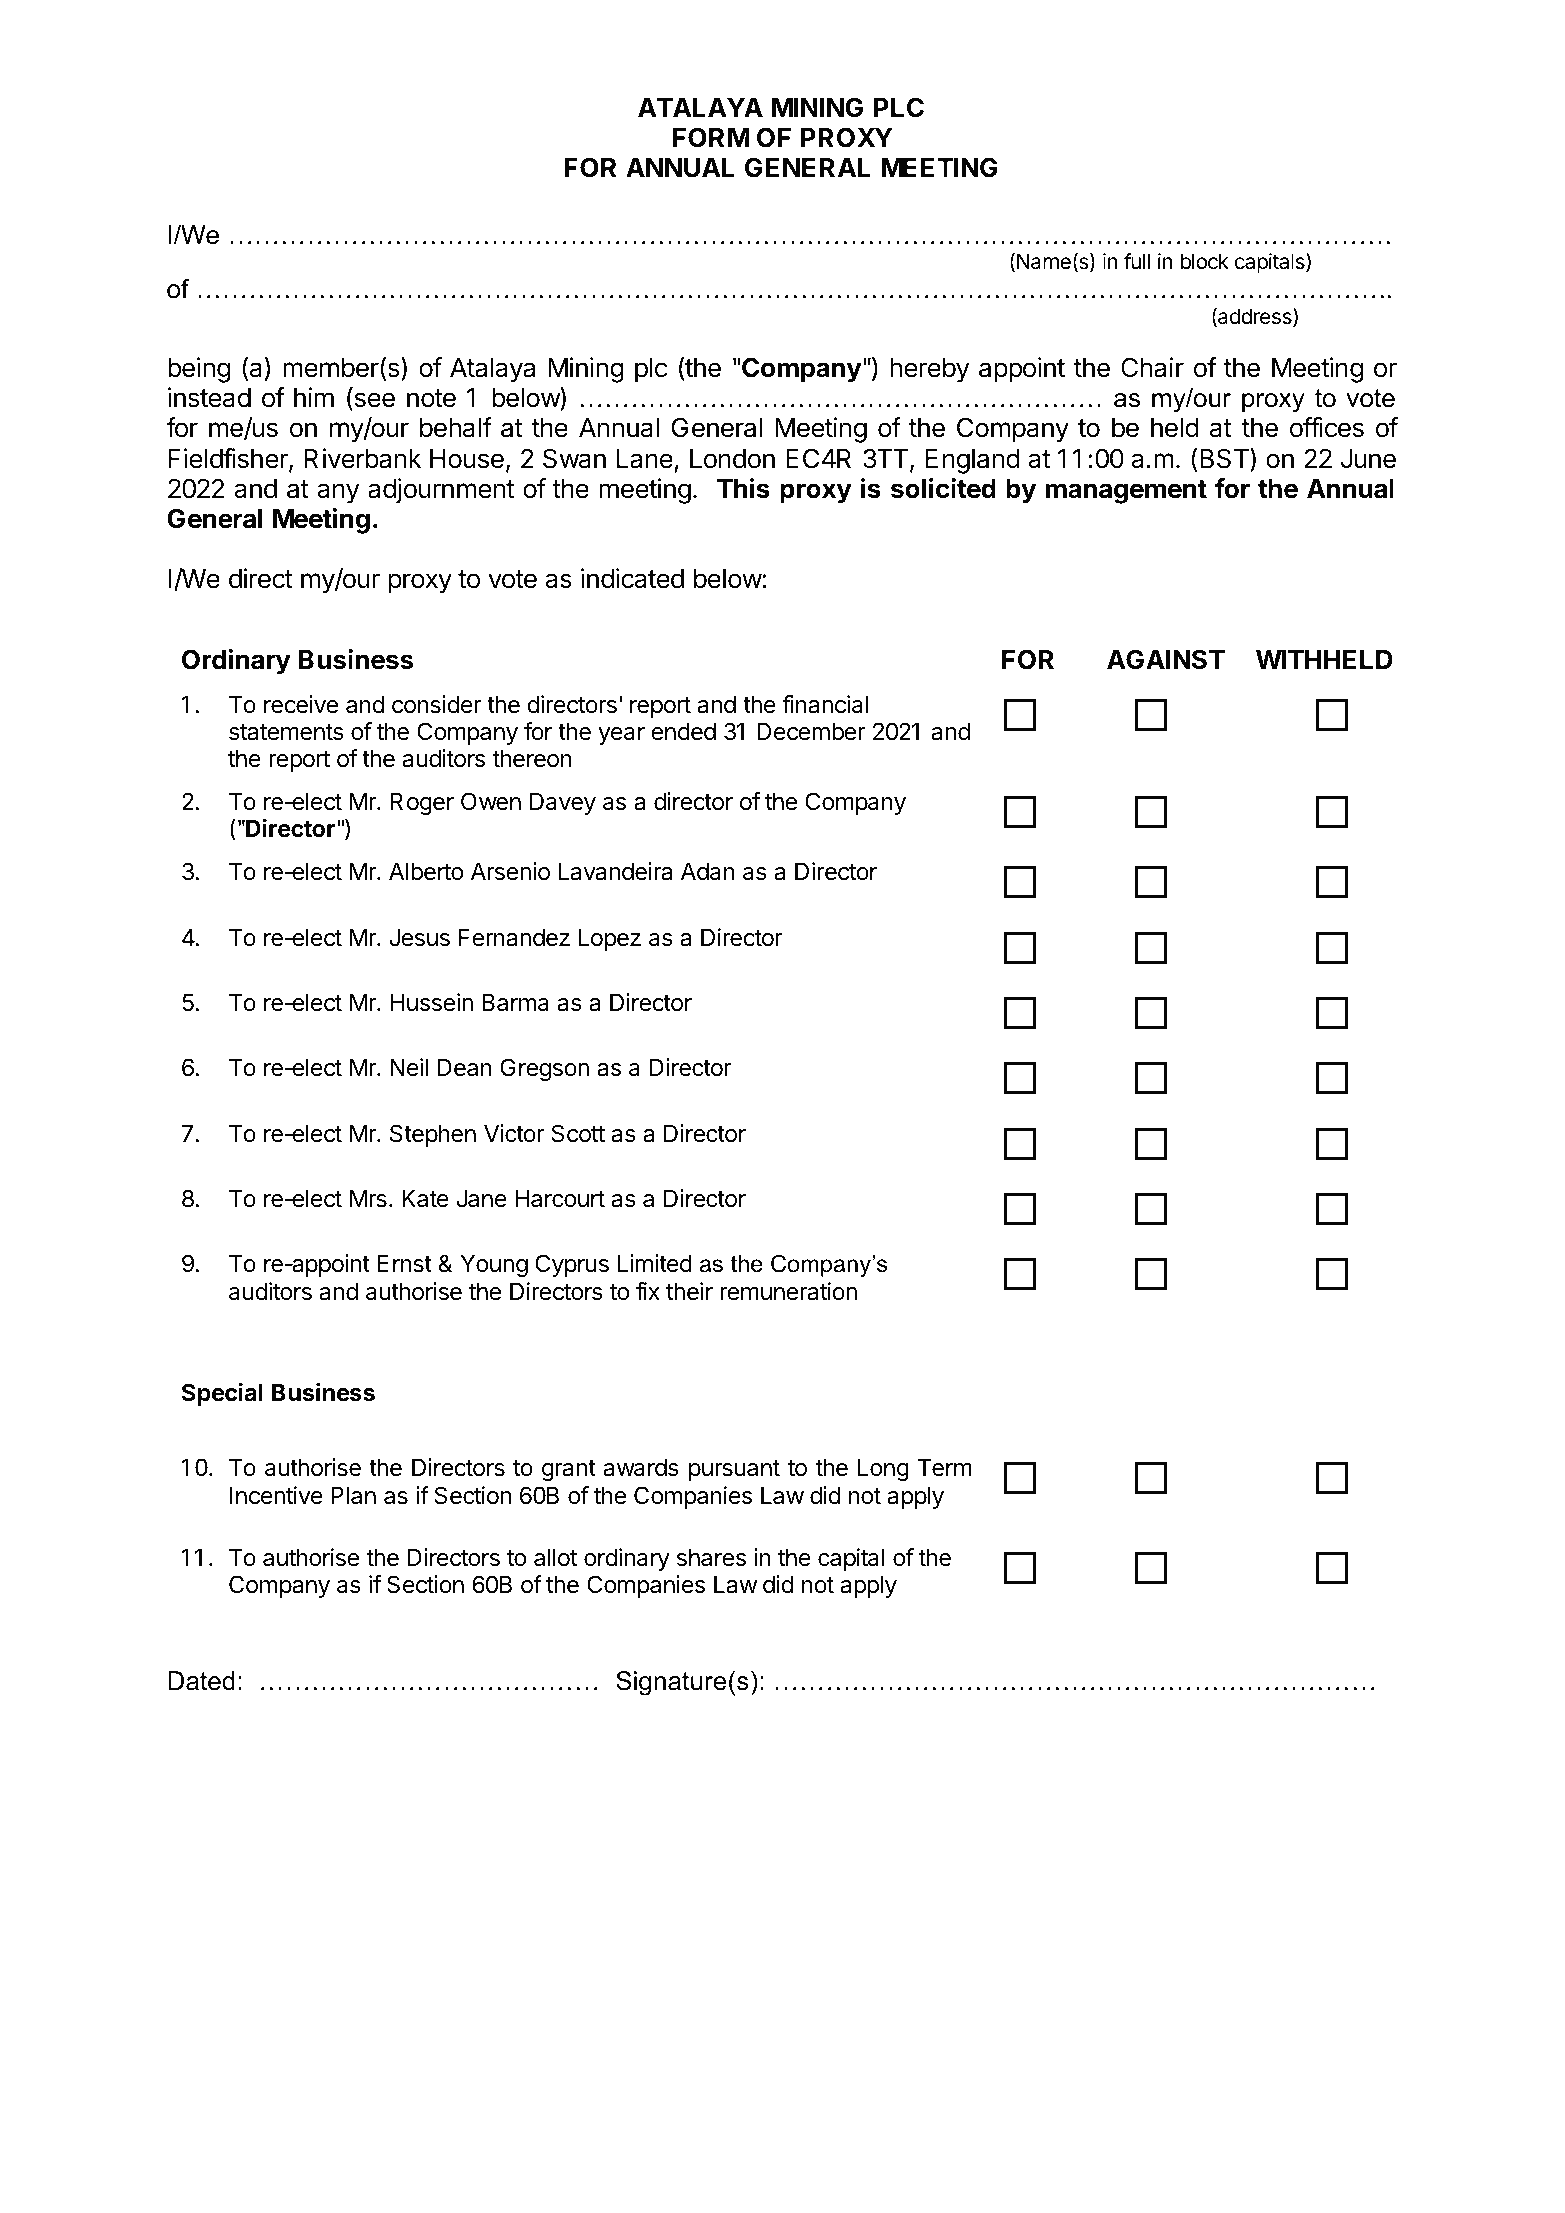  Describe the element at coordinates (1166, 659) in the document. I see `AGAINST` at that location.
